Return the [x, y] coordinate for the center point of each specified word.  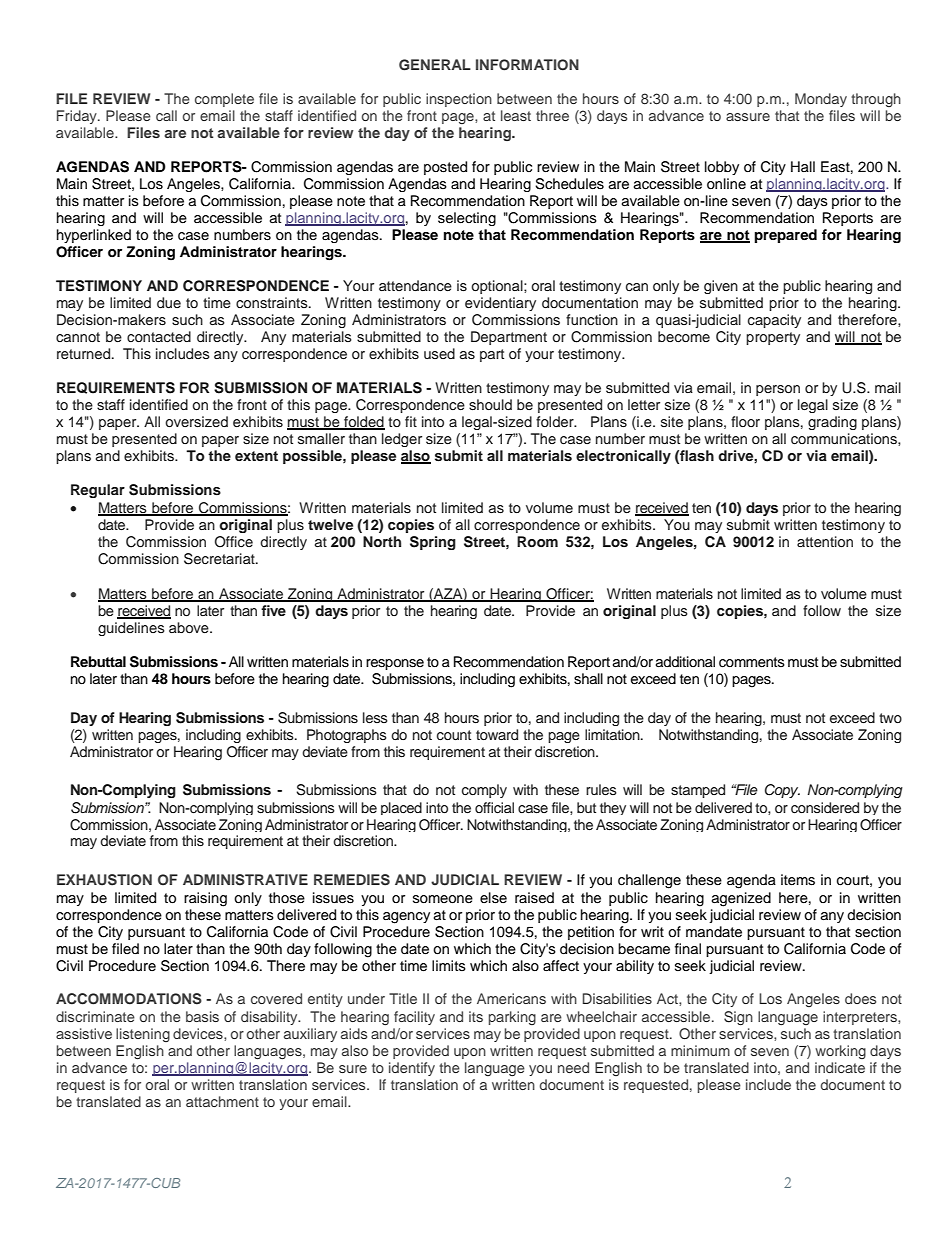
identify [412, 1069]
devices [199, 1033]
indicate [840, 1067]
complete [224, 100]
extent [256, 456]
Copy [782, 791]
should [490, 405]
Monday [821, 100]
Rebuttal [98, 661]
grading [832, 423]
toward [497, 734]
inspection [459, 100]
